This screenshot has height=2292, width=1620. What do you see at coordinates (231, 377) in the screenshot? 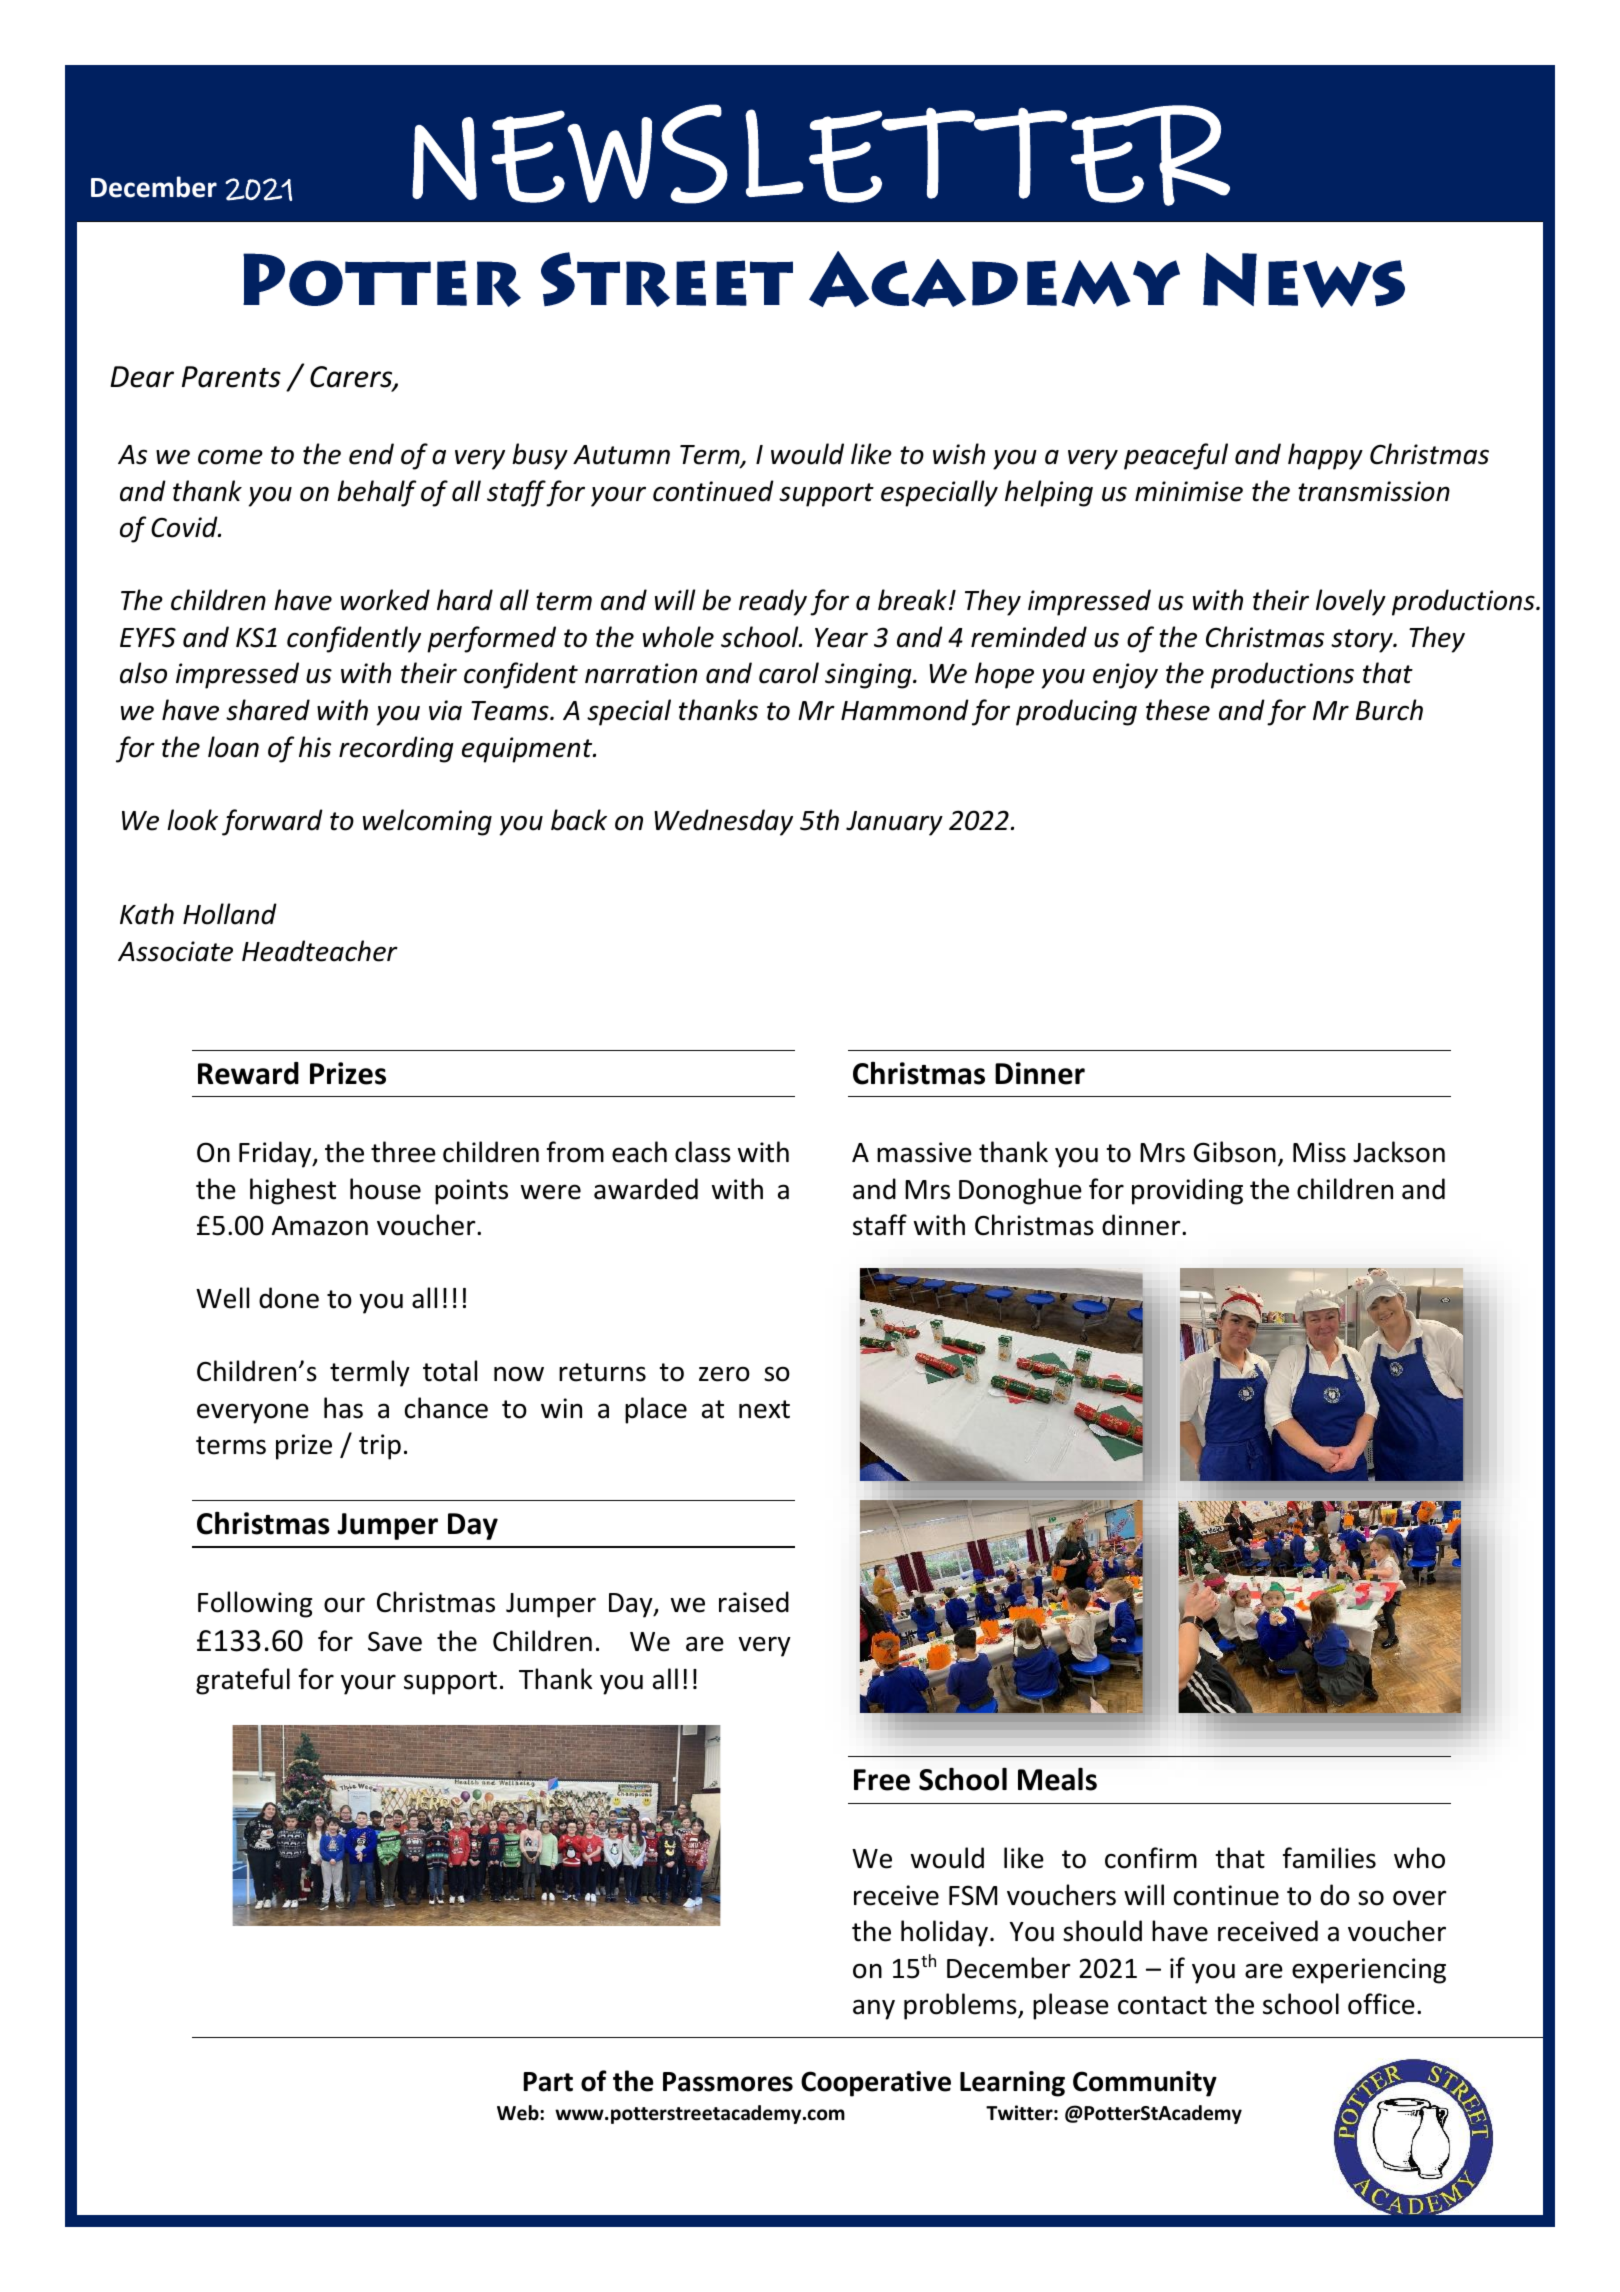
I see `Parents` at bounding box center [231, 377].
